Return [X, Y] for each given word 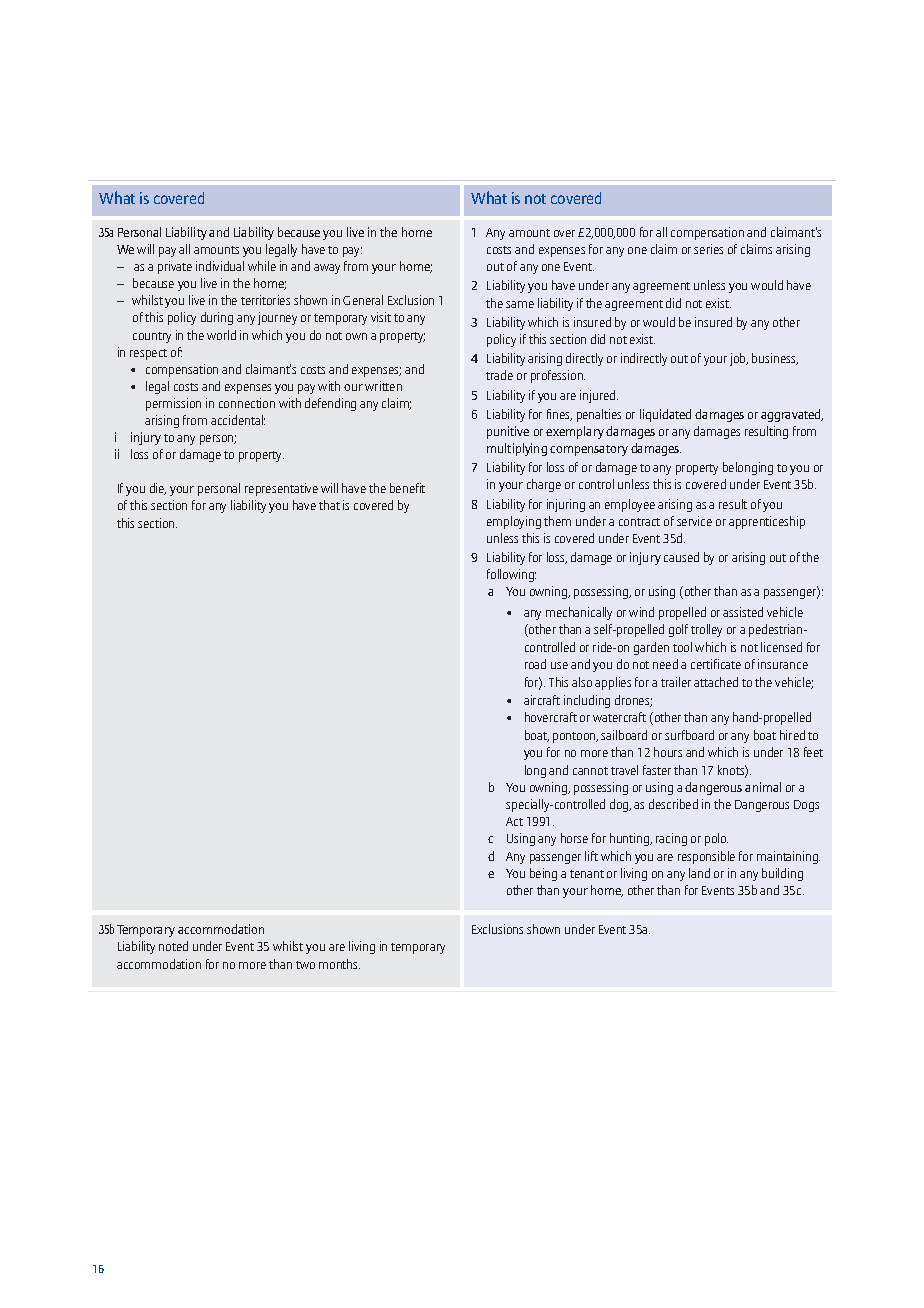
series [708, 249]
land [699, 873]
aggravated [792, 415]
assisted [743, 612]
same [520, 304]
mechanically [579, 613]
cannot [590, 771]
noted [173, 946]
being [543, 874]
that [329, 505]
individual [220, 266]
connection [247, 403]
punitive [508, 432]
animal [763, 787]
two [305, 965]
